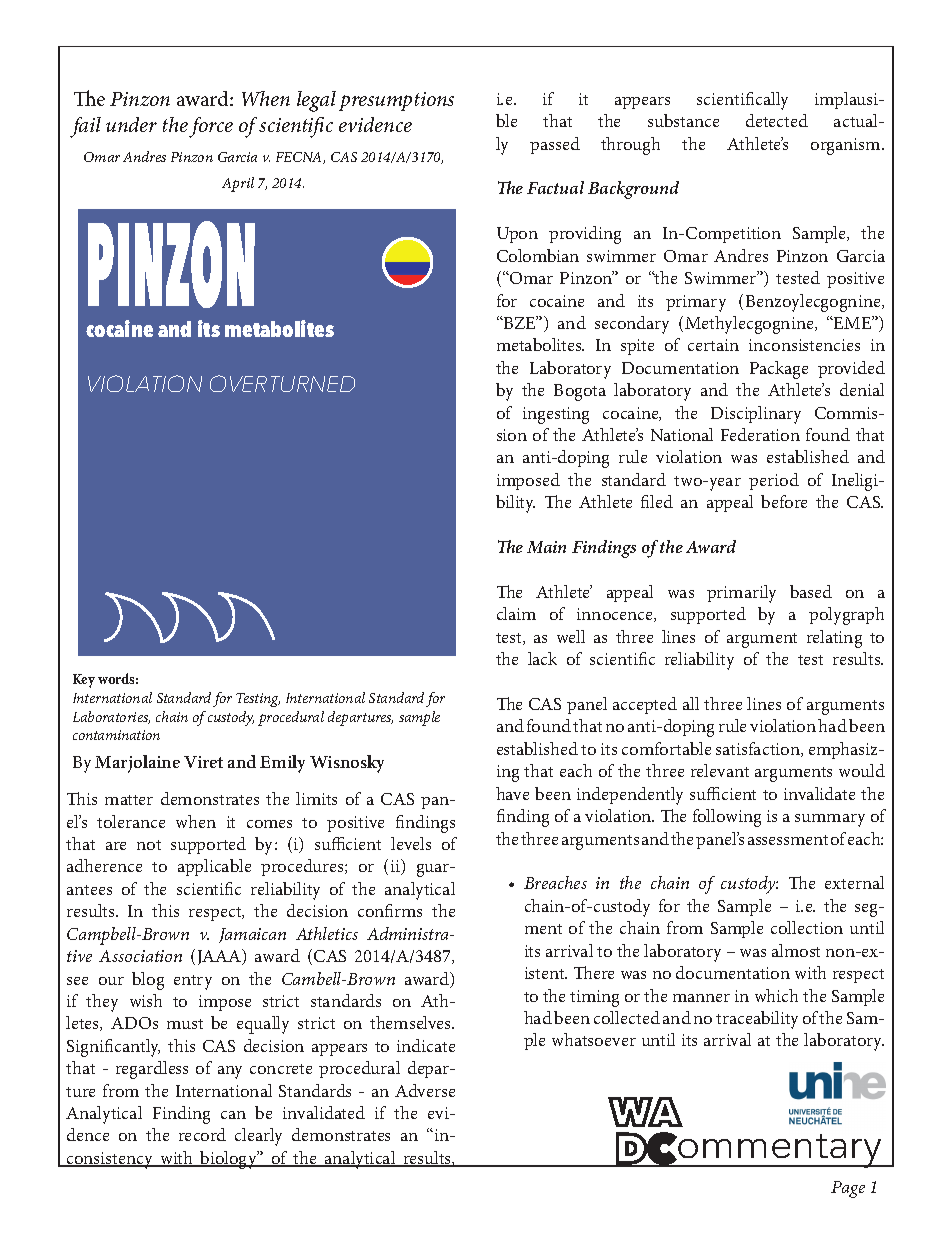 The image size is (952, 1233). Describe the element at coordinates (727, 818) in the screenshot. I see `following` at that location.
